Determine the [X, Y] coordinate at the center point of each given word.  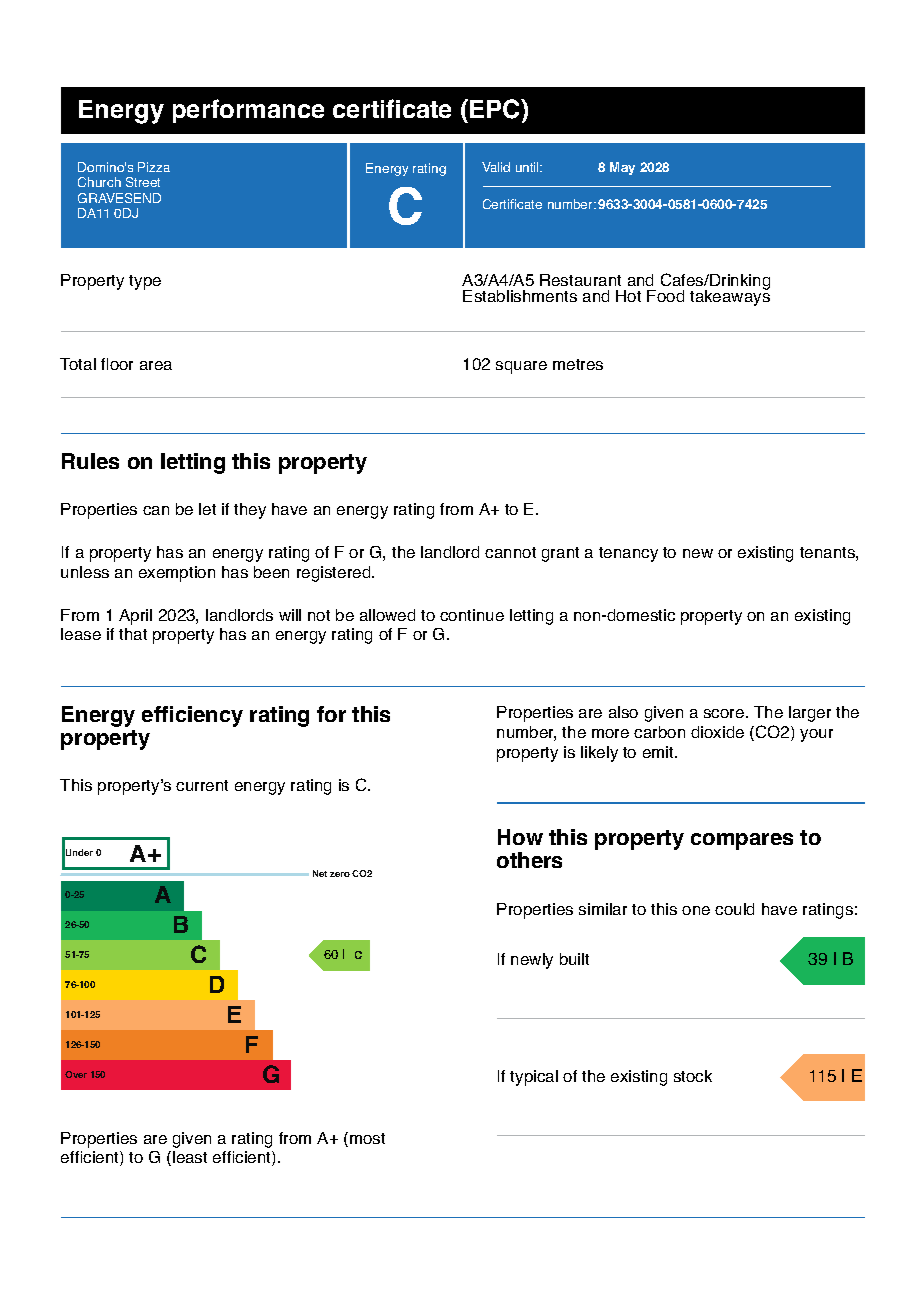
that [133, 634]
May [622, 168]
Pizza [154, 167]
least [190, 1157]
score [725, 713]
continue [472, 615]
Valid [496, 167]
